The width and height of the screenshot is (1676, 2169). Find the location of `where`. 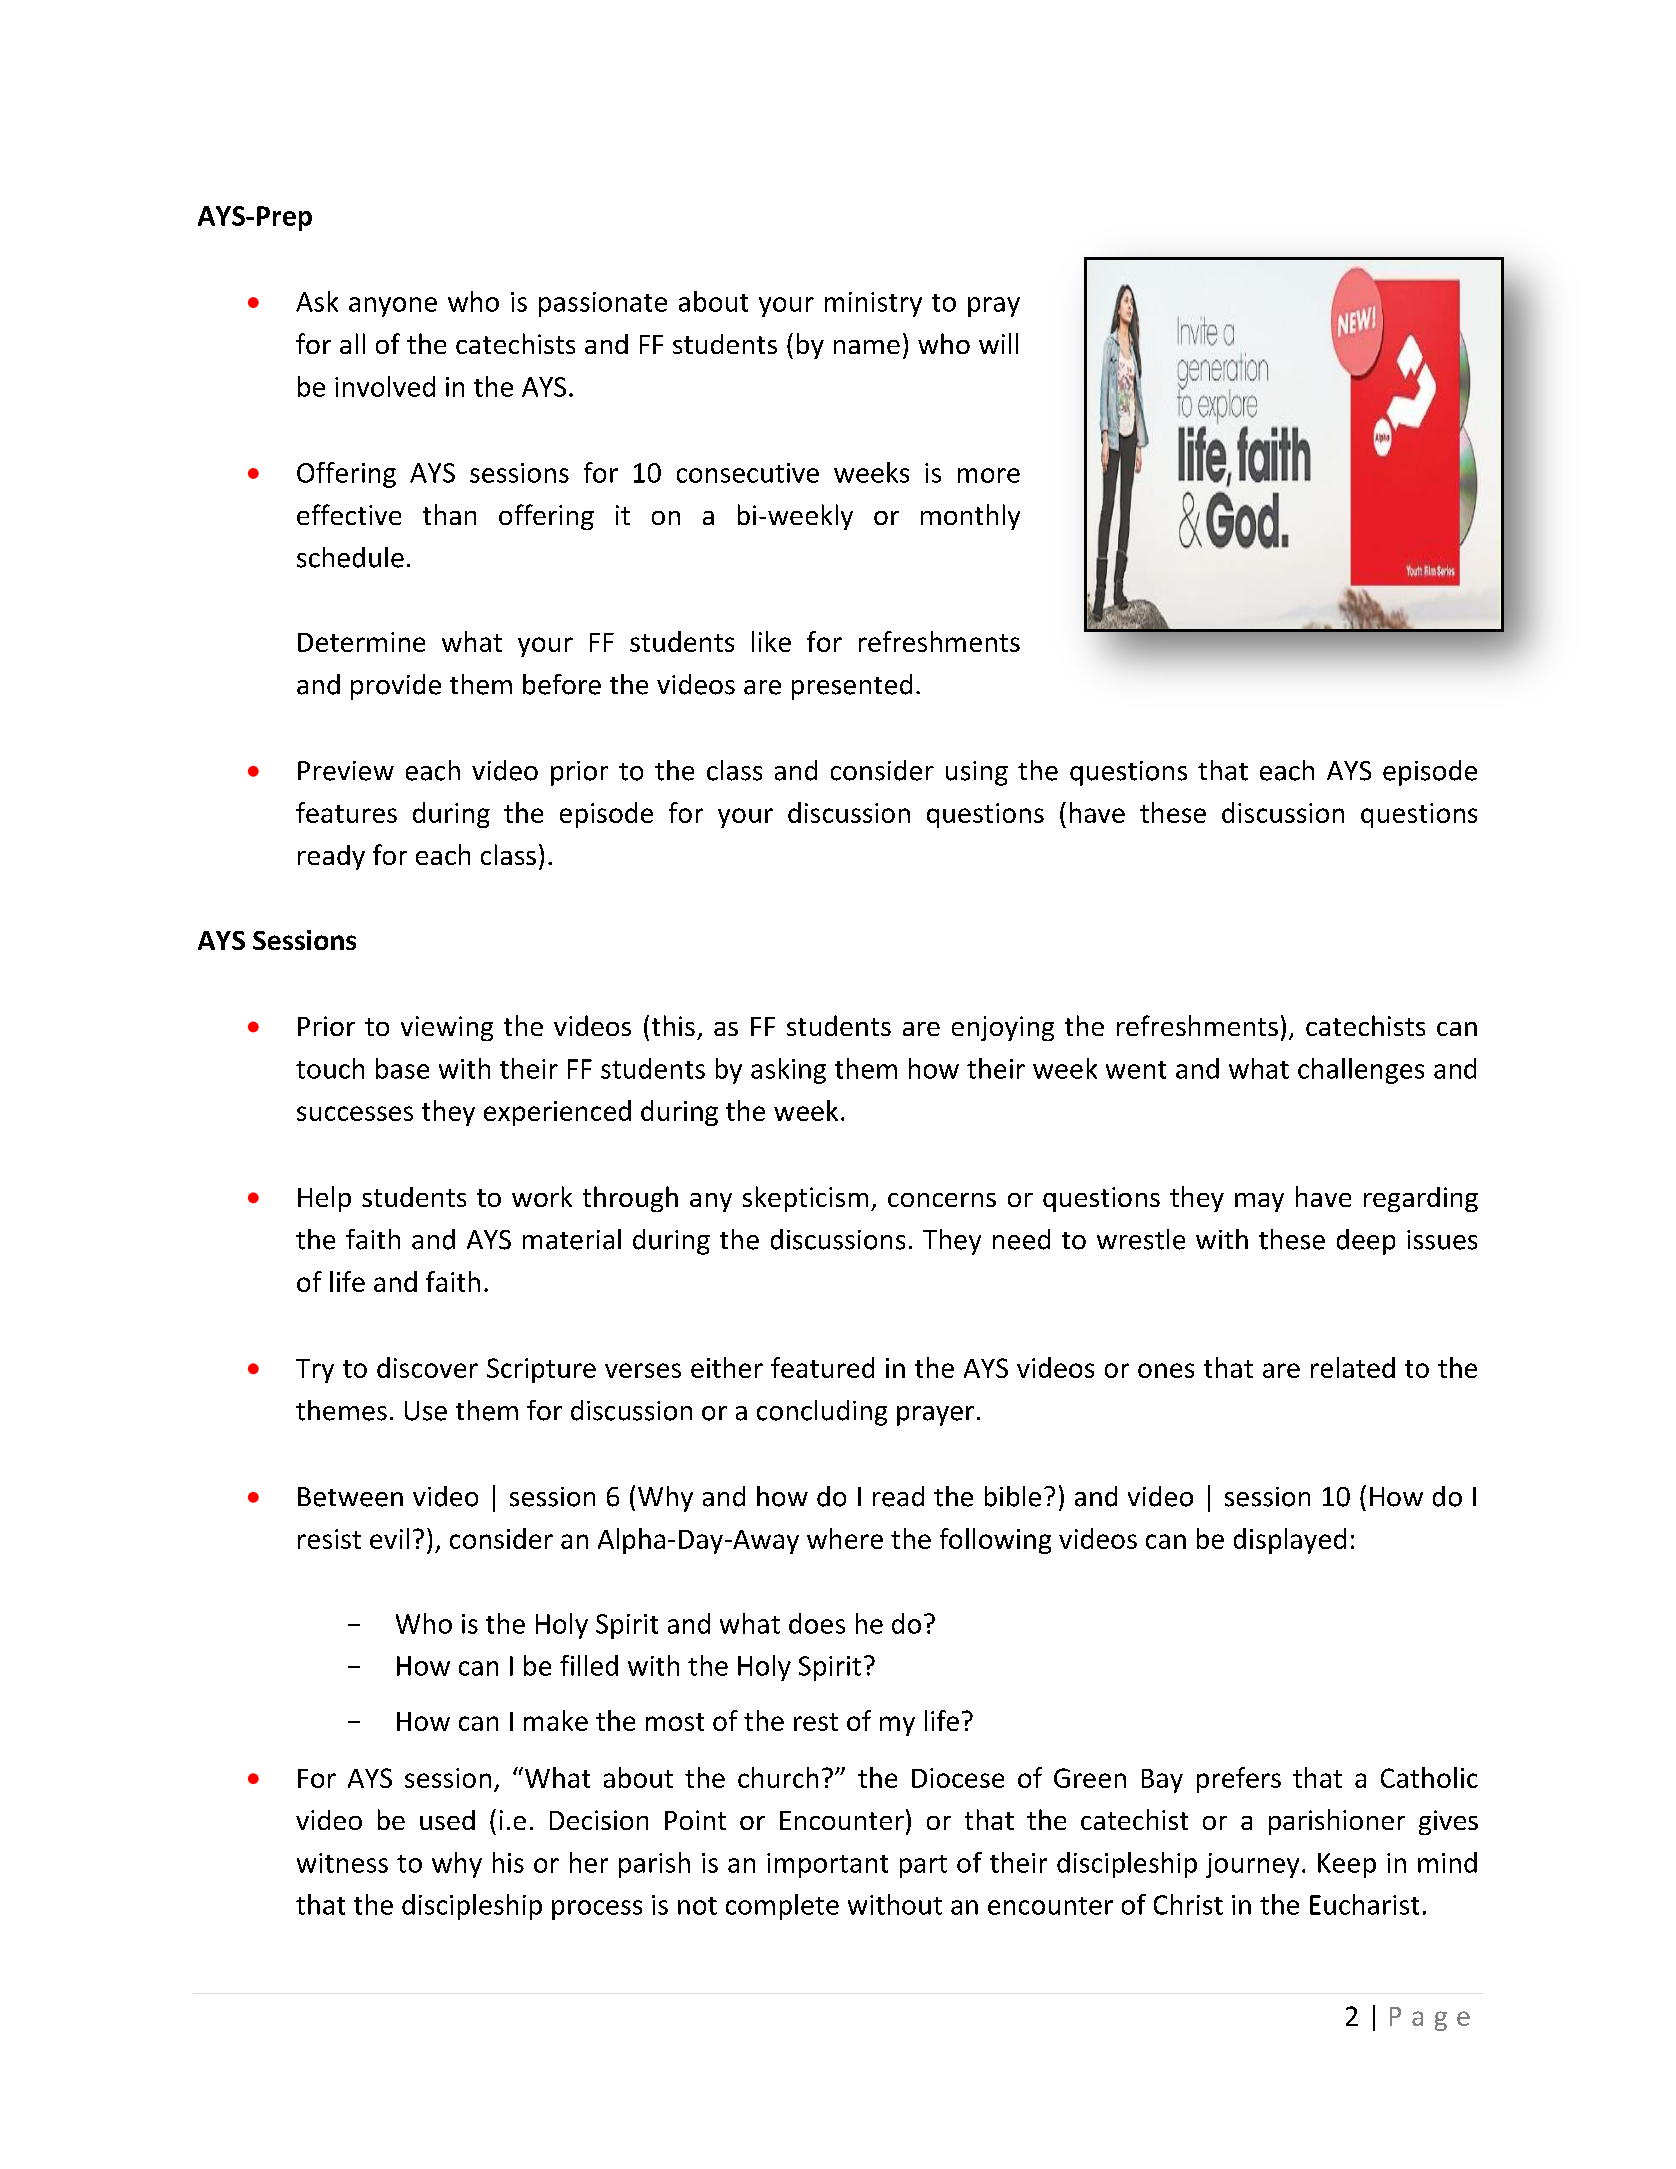

where is located at coordinates (845, 1538).
